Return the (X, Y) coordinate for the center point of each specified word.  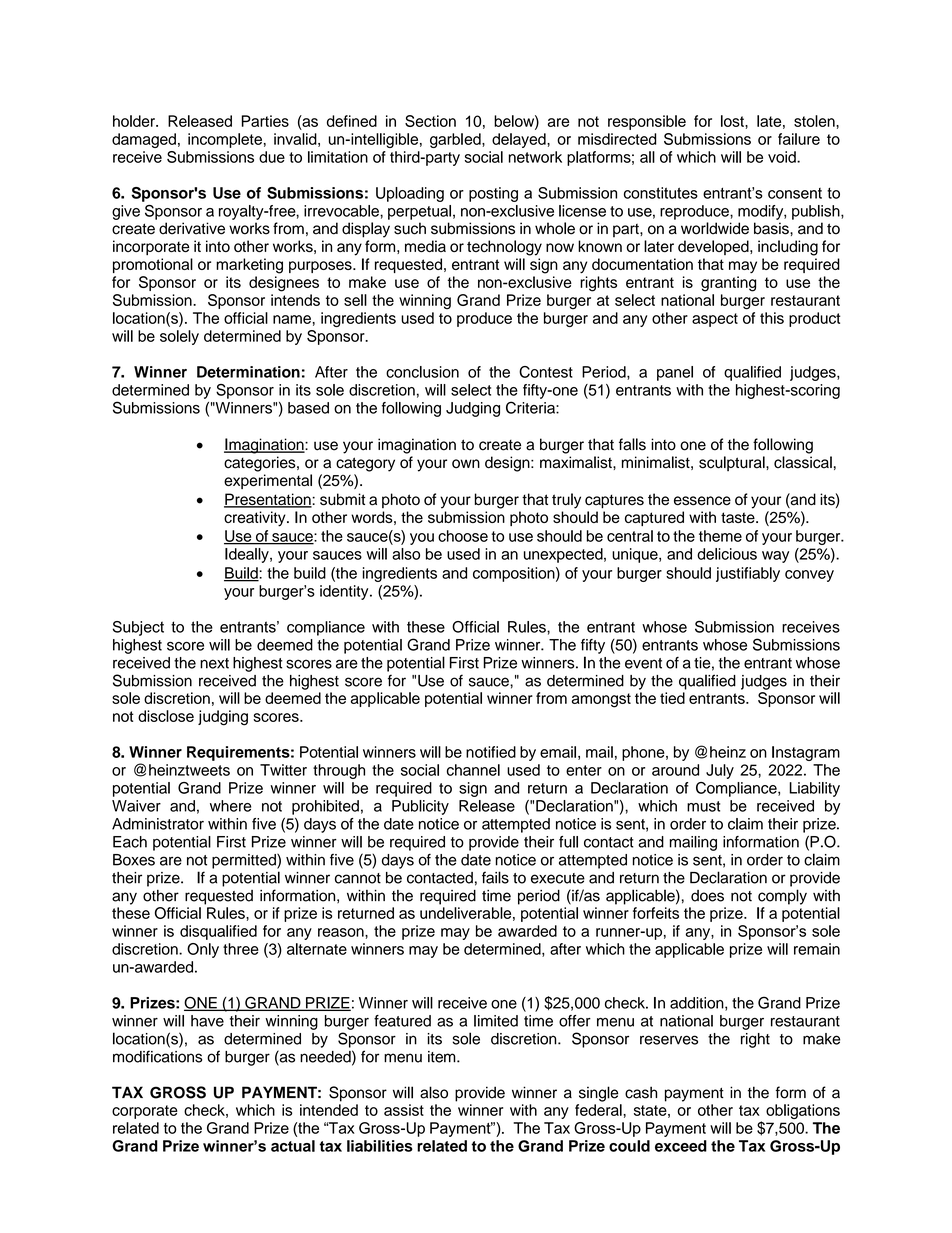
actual (293, 1146)
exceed (681, 1146)
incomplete (225, 140)
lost (733, 121)
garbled (456, 140)
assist (404, 1110)
